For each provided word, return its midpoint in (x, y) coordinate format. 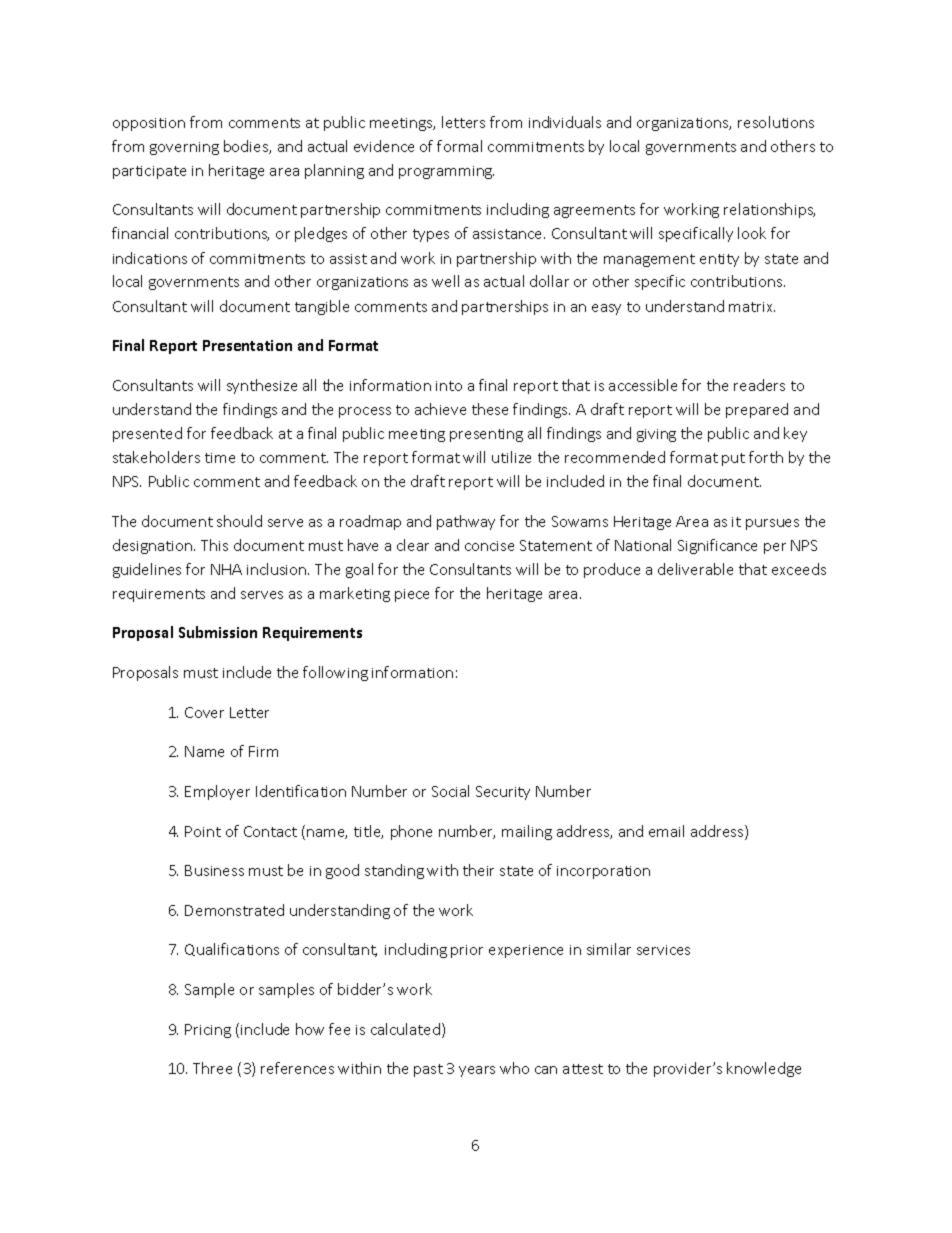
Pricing (208, 1031)
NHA (226, 569)
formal (459, 146)
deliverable (695, 569)
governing (184, 148)
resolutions (776, 122)
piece (412, 595)
